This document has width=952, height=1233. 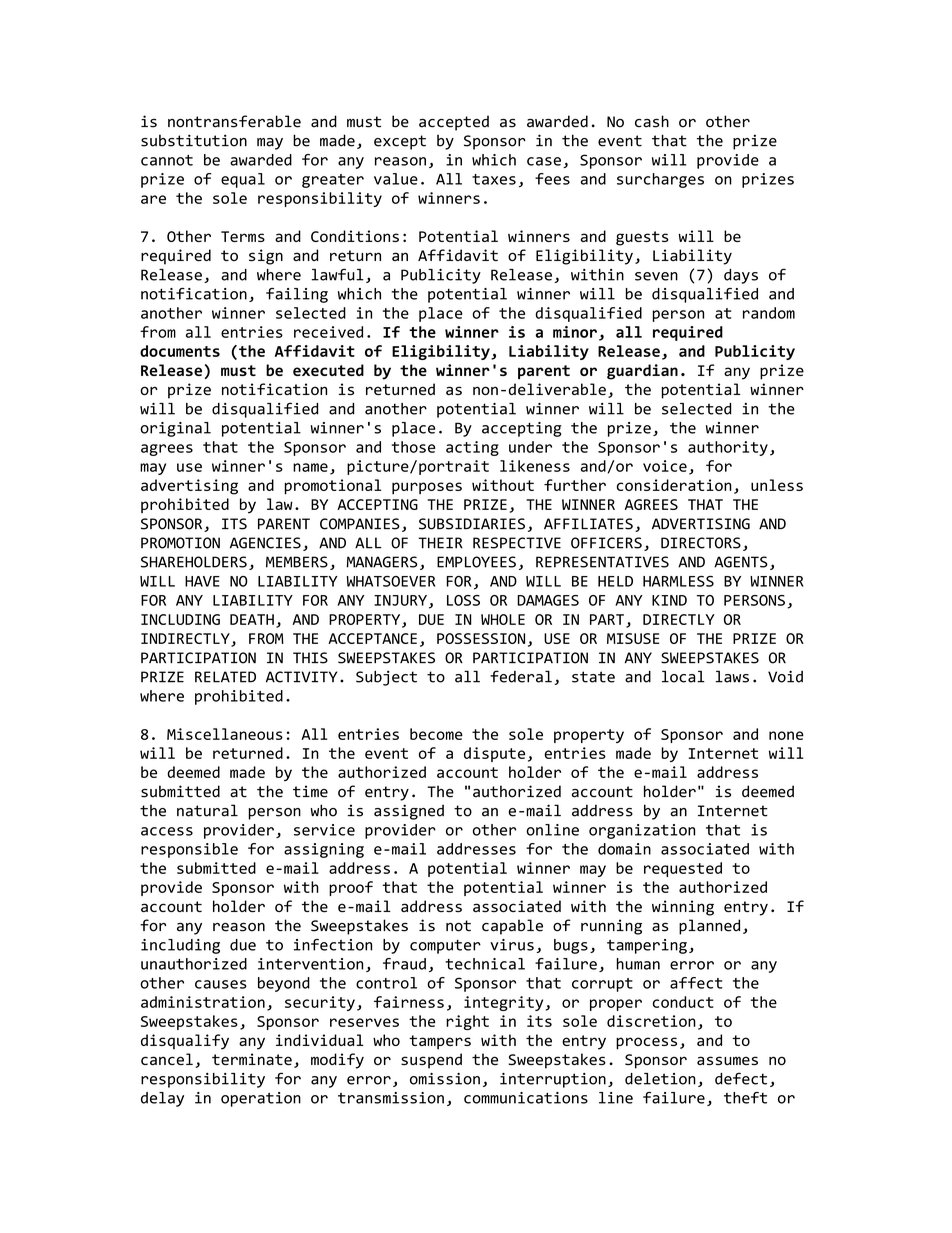 I want to click on terminate, so click(x=252, y=1059).
